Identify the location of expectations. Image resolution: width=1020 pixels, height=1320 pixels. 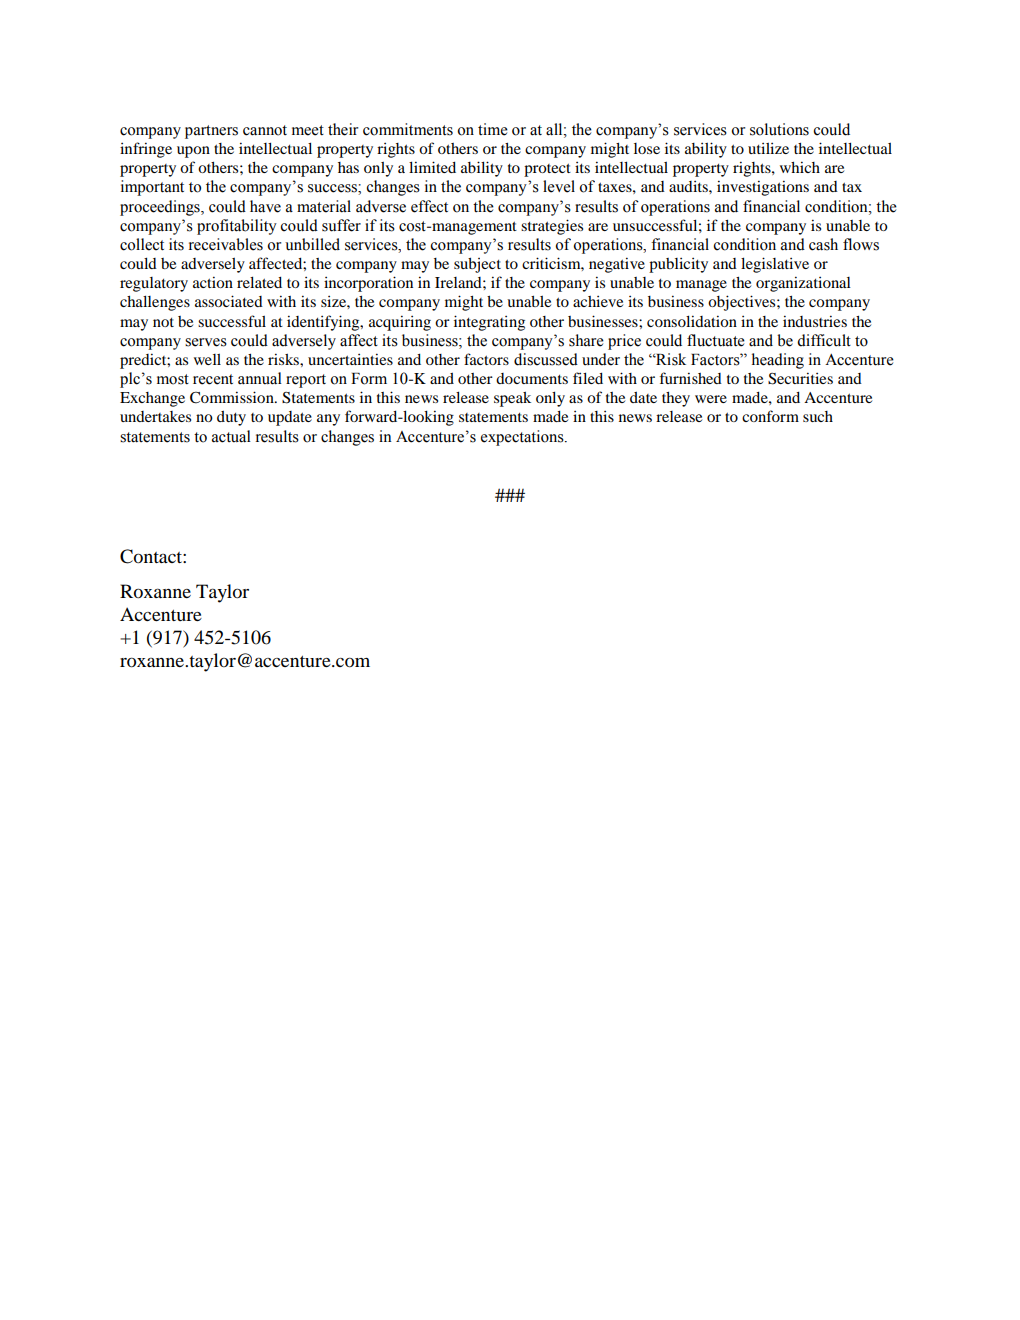
(523, 438).
